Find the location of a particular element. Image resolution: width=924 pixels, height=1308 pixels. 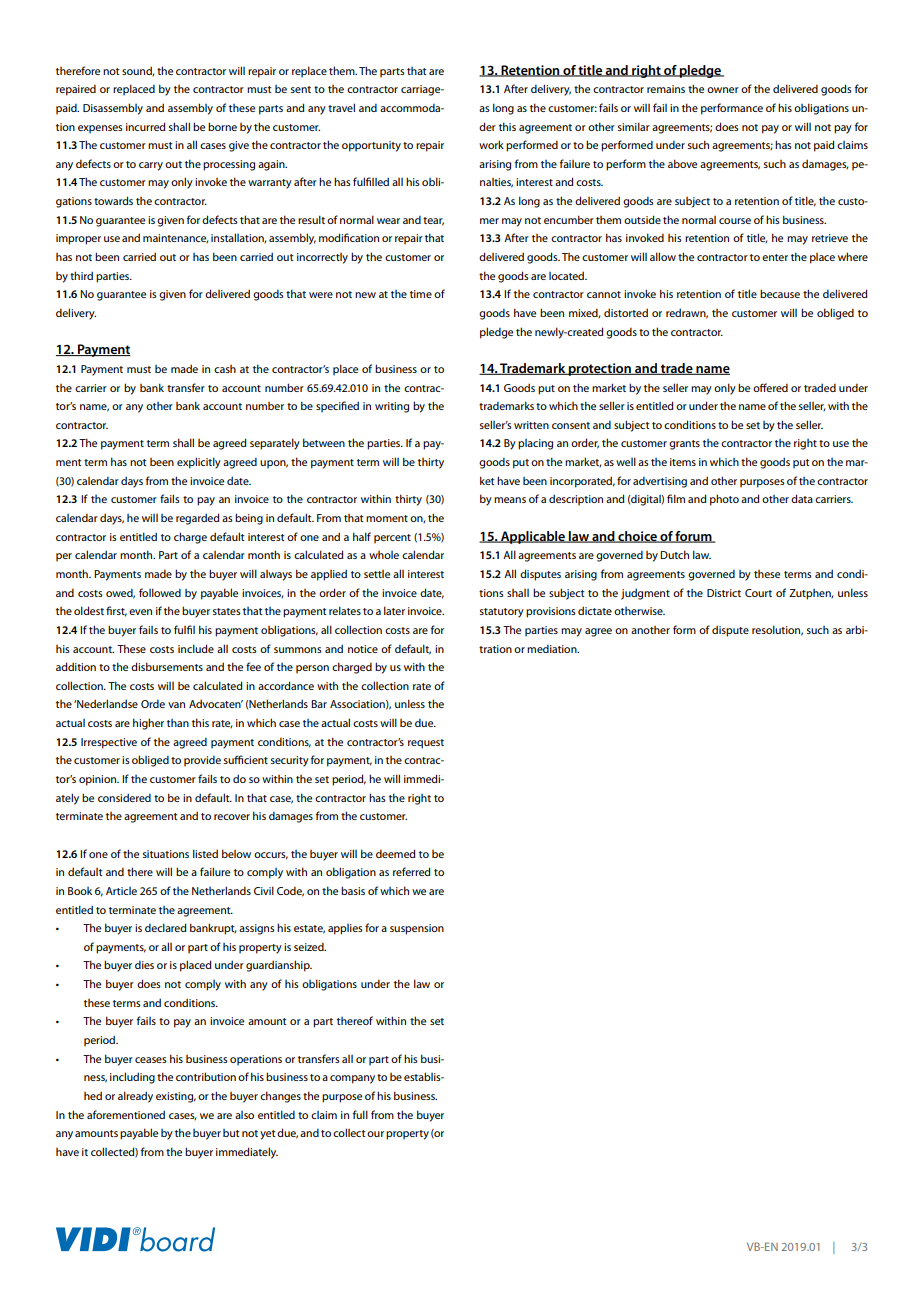

request is located at coordinates (426, 744).
